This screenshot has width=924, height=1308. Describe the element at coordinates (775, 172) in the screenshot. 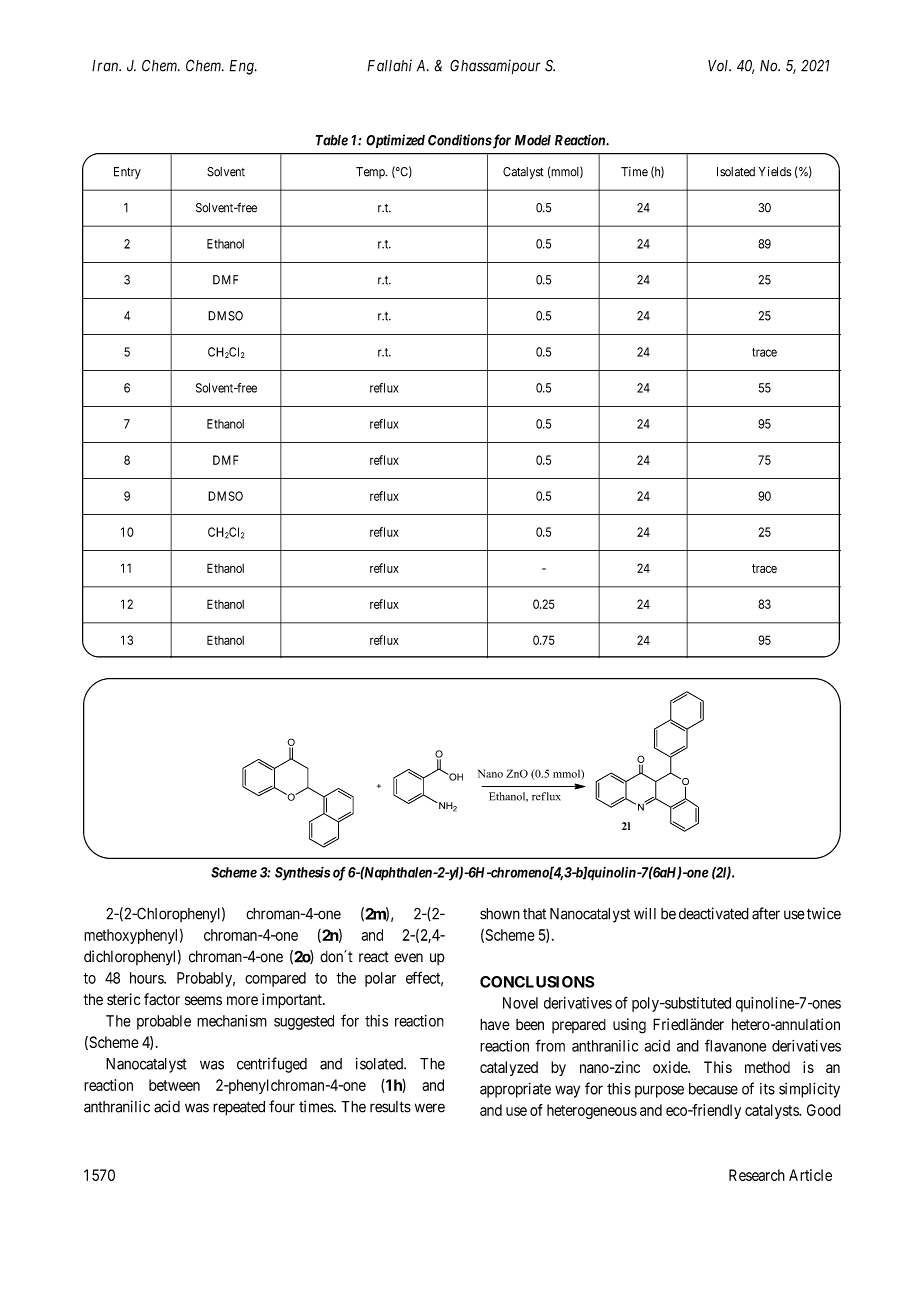

I see `Yields` at that location.
